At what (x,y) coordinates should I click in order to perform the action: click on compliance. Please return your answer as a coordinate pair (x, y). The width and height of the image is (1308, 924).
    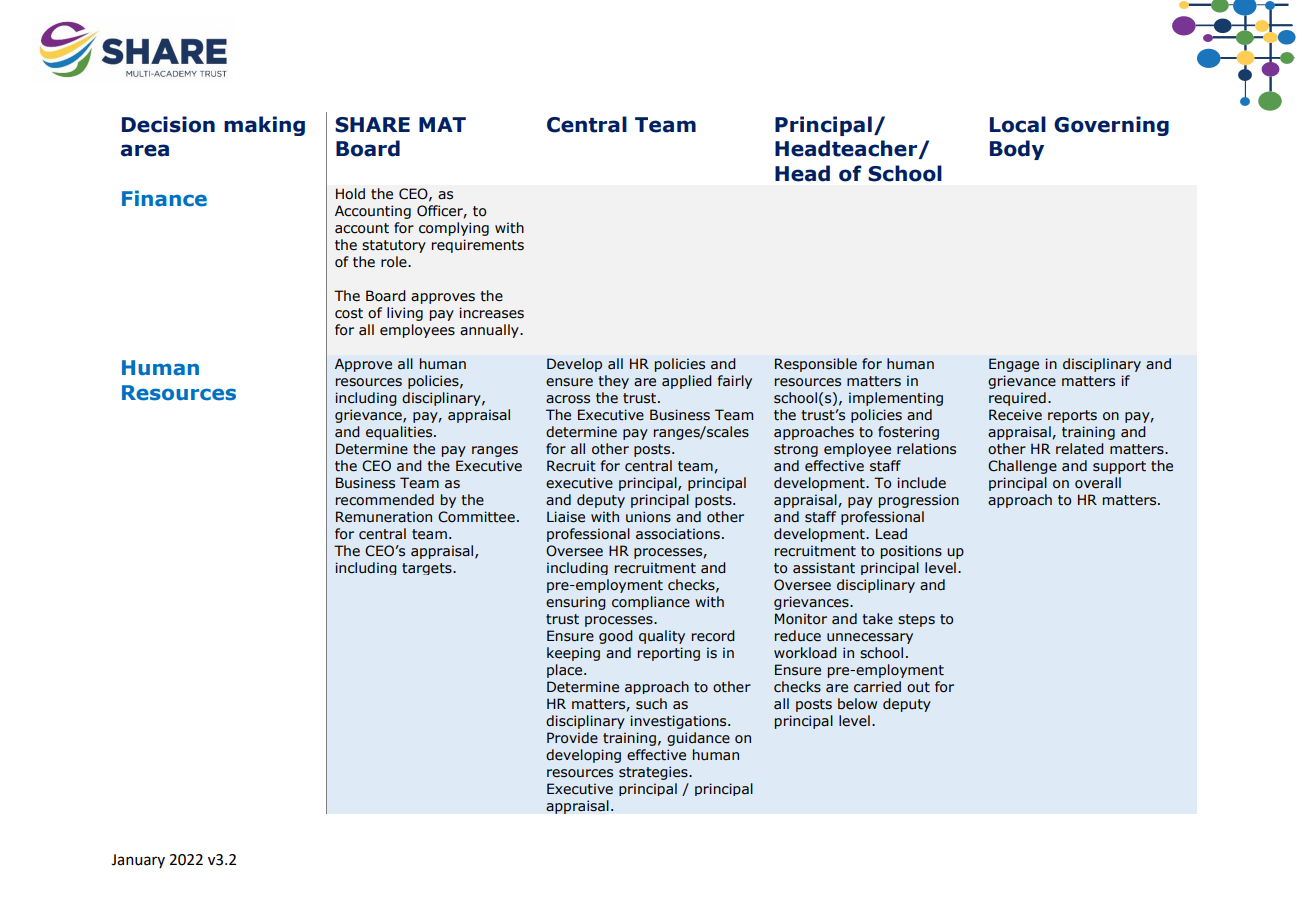
    Looking at the image, I should click on (651, 603).
